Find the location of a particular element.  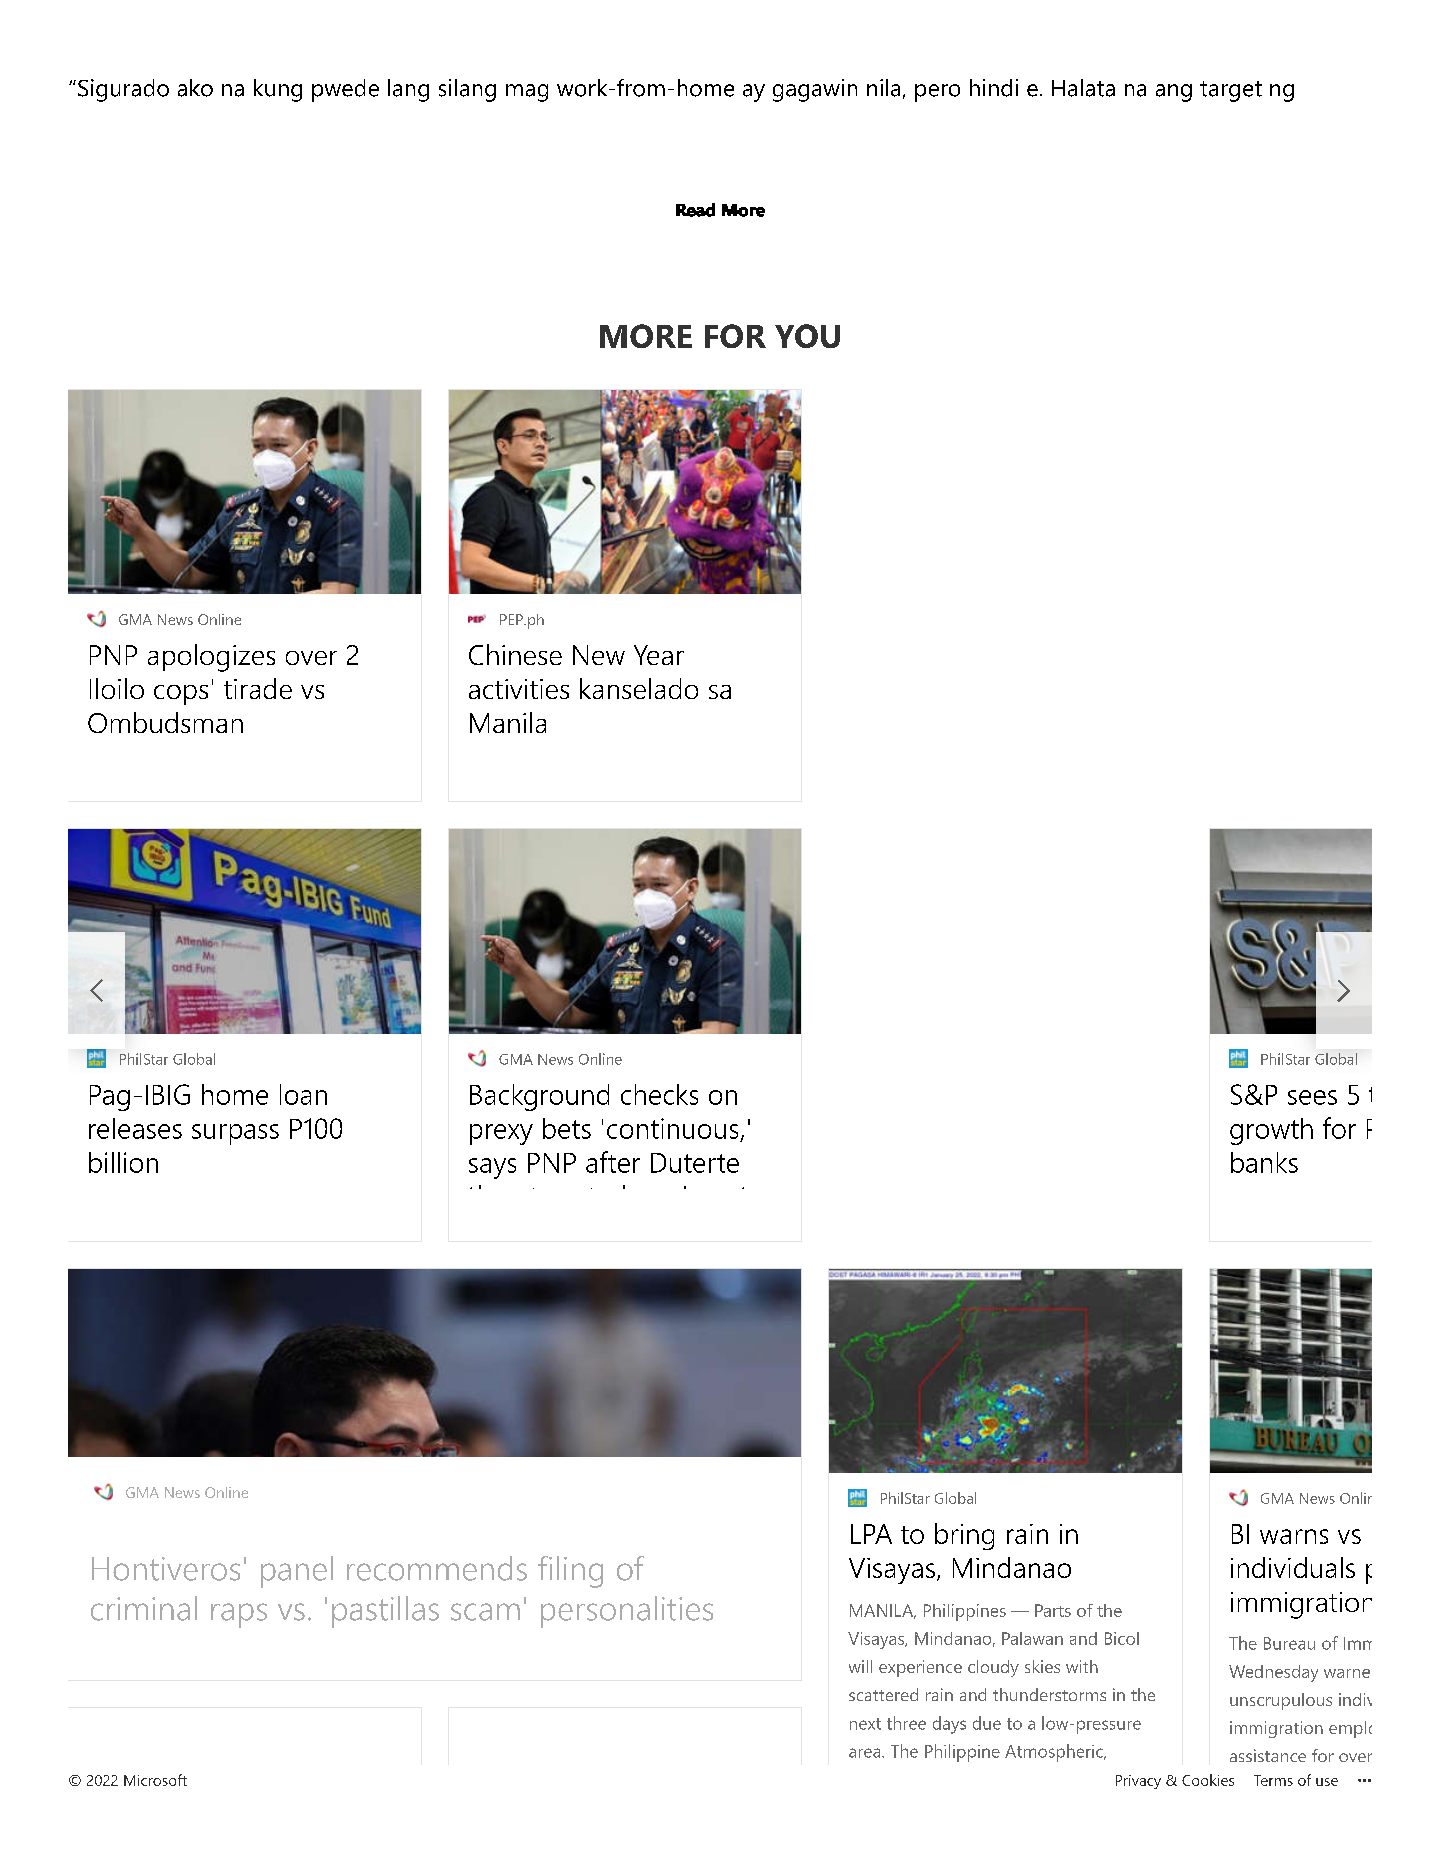

next is located at coordinates (865, 1724).
